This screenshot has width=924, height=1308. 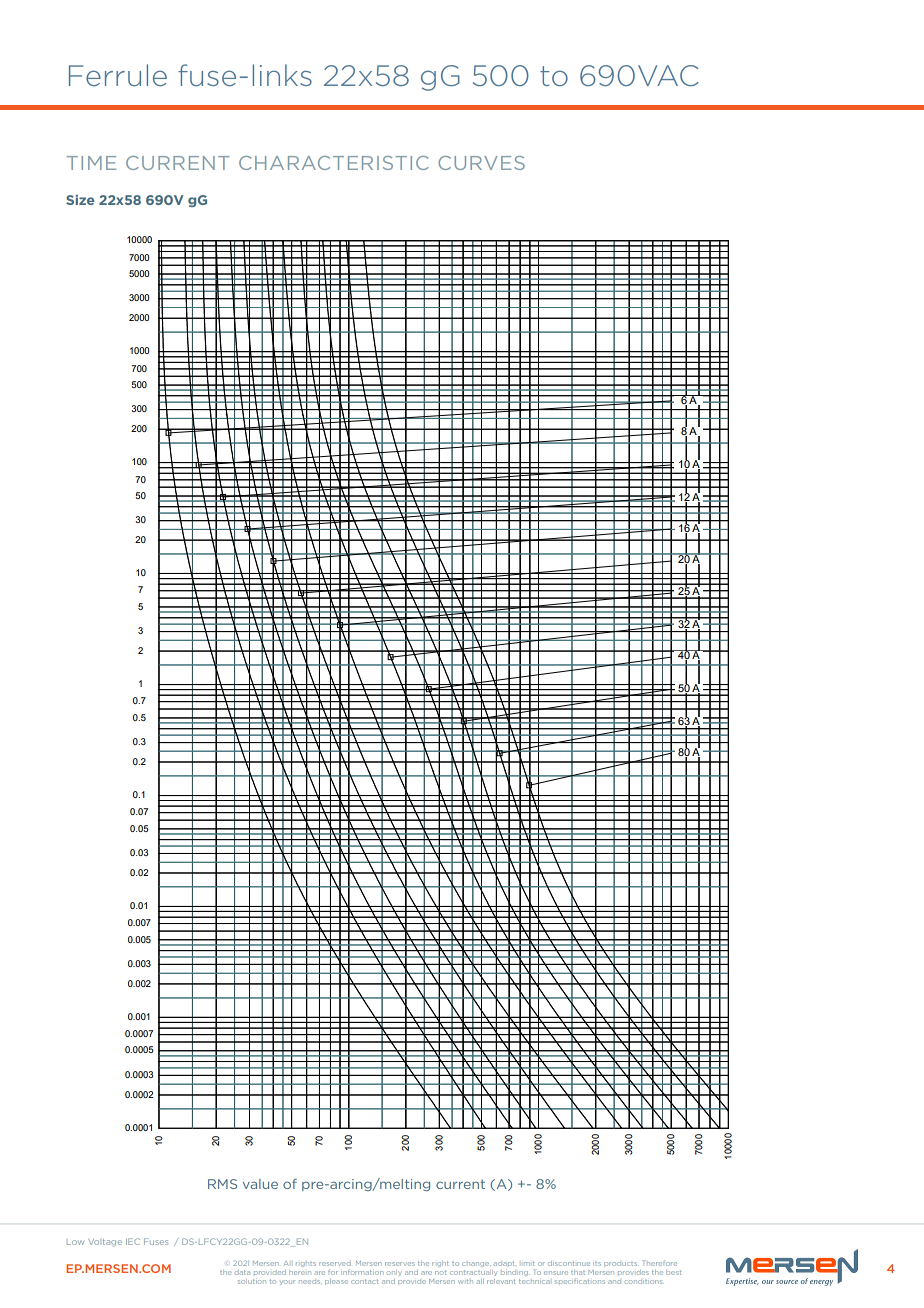 I want to click on CURVES, so click(x=481, y=163).
